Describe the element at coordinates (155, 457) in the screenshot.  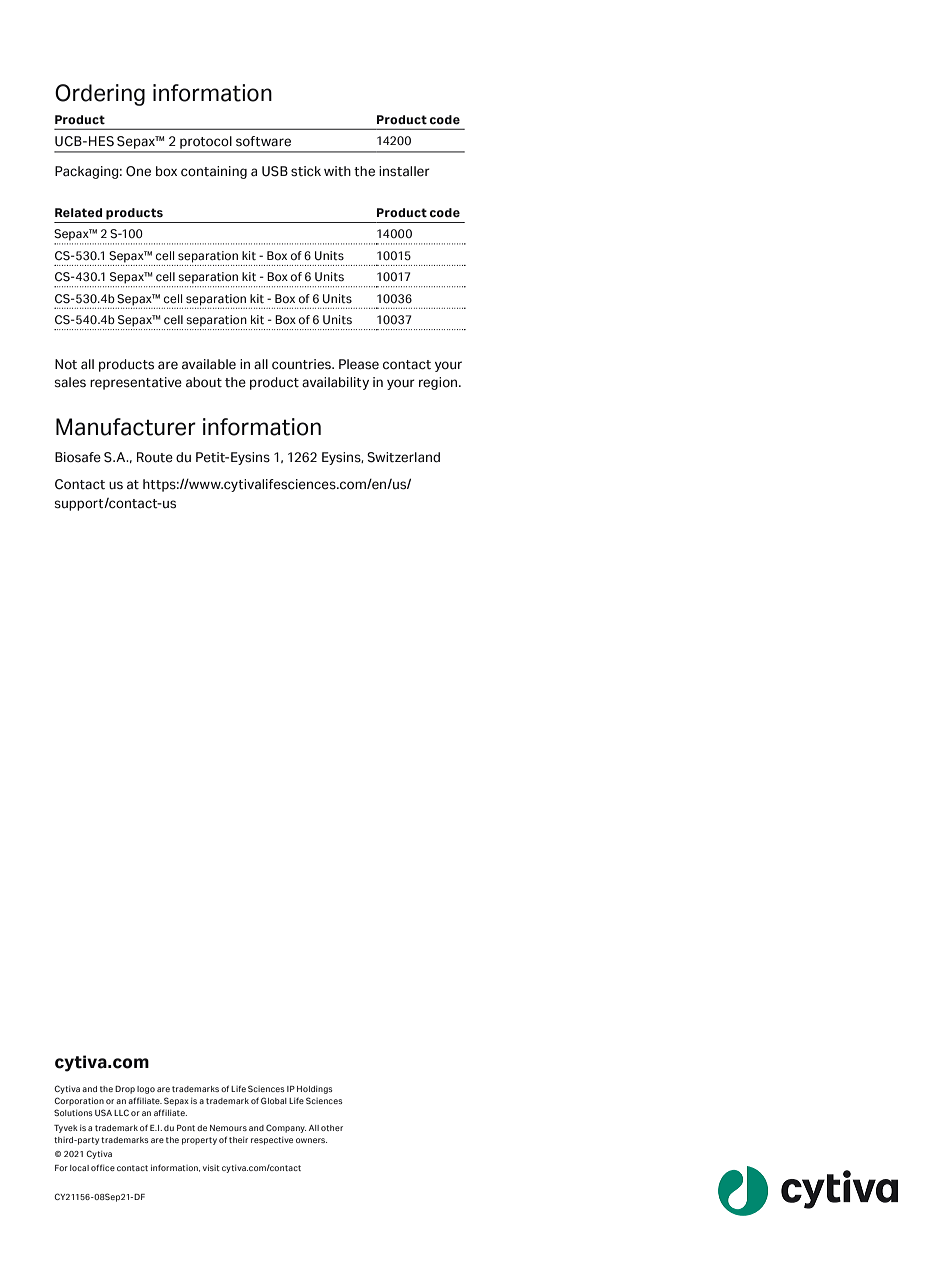
I see `Route` at that location.
